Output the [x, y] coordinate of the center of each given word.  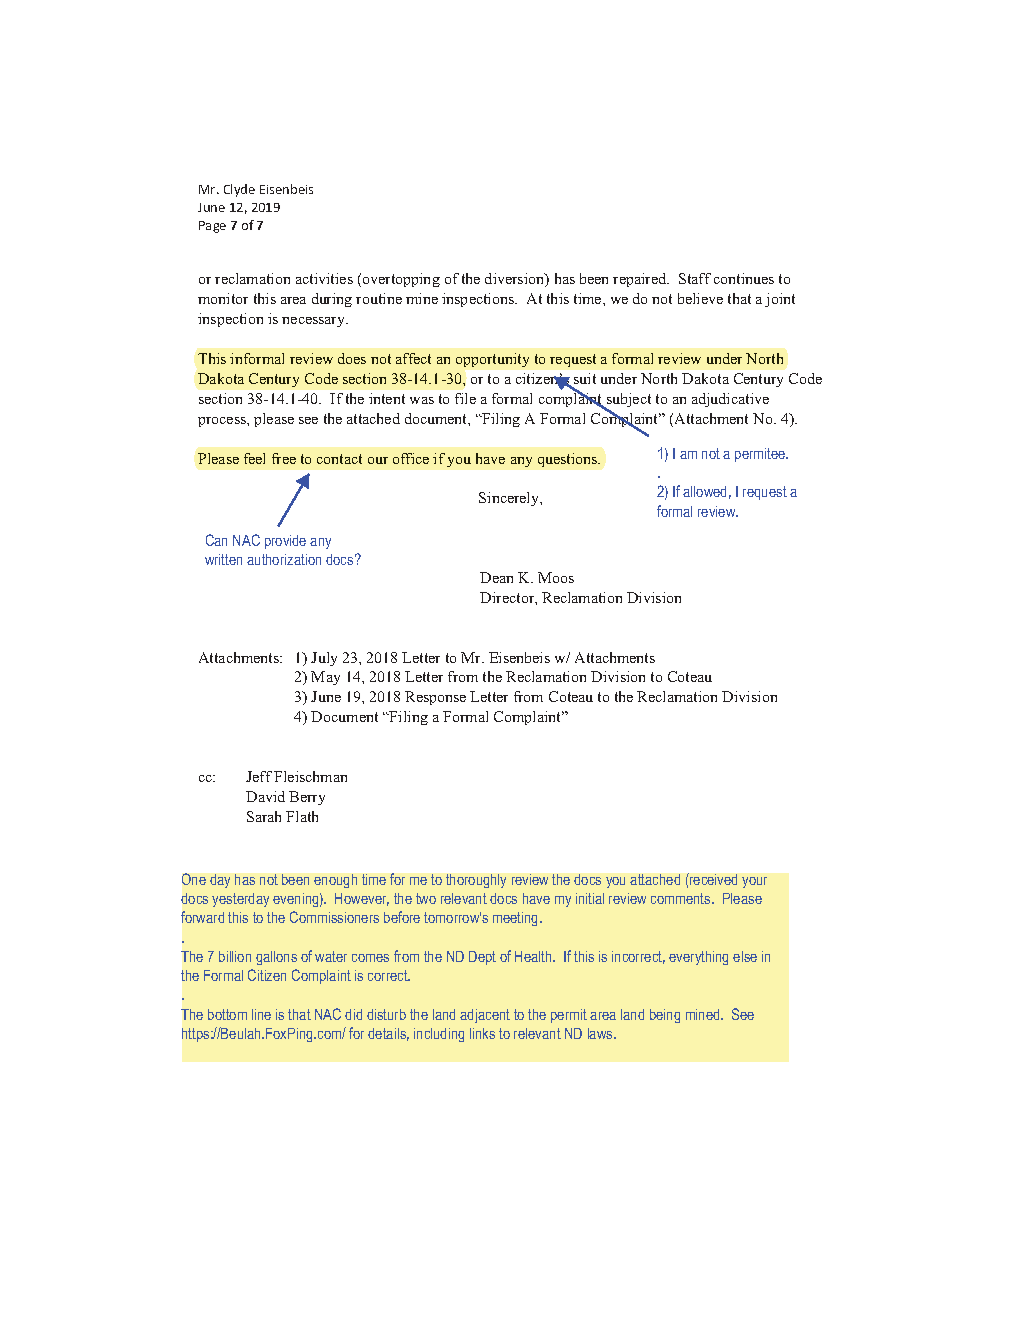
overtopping [401, 280]
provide [285, 542]
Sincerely [510, 499]
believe [700, 298]
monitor [223, 298]
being [665, 1016]
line [261, 1014]
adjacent [485, 1016]
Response [435, 698]
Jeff [259, 776]
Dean [496, 577]
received [712, 879]
